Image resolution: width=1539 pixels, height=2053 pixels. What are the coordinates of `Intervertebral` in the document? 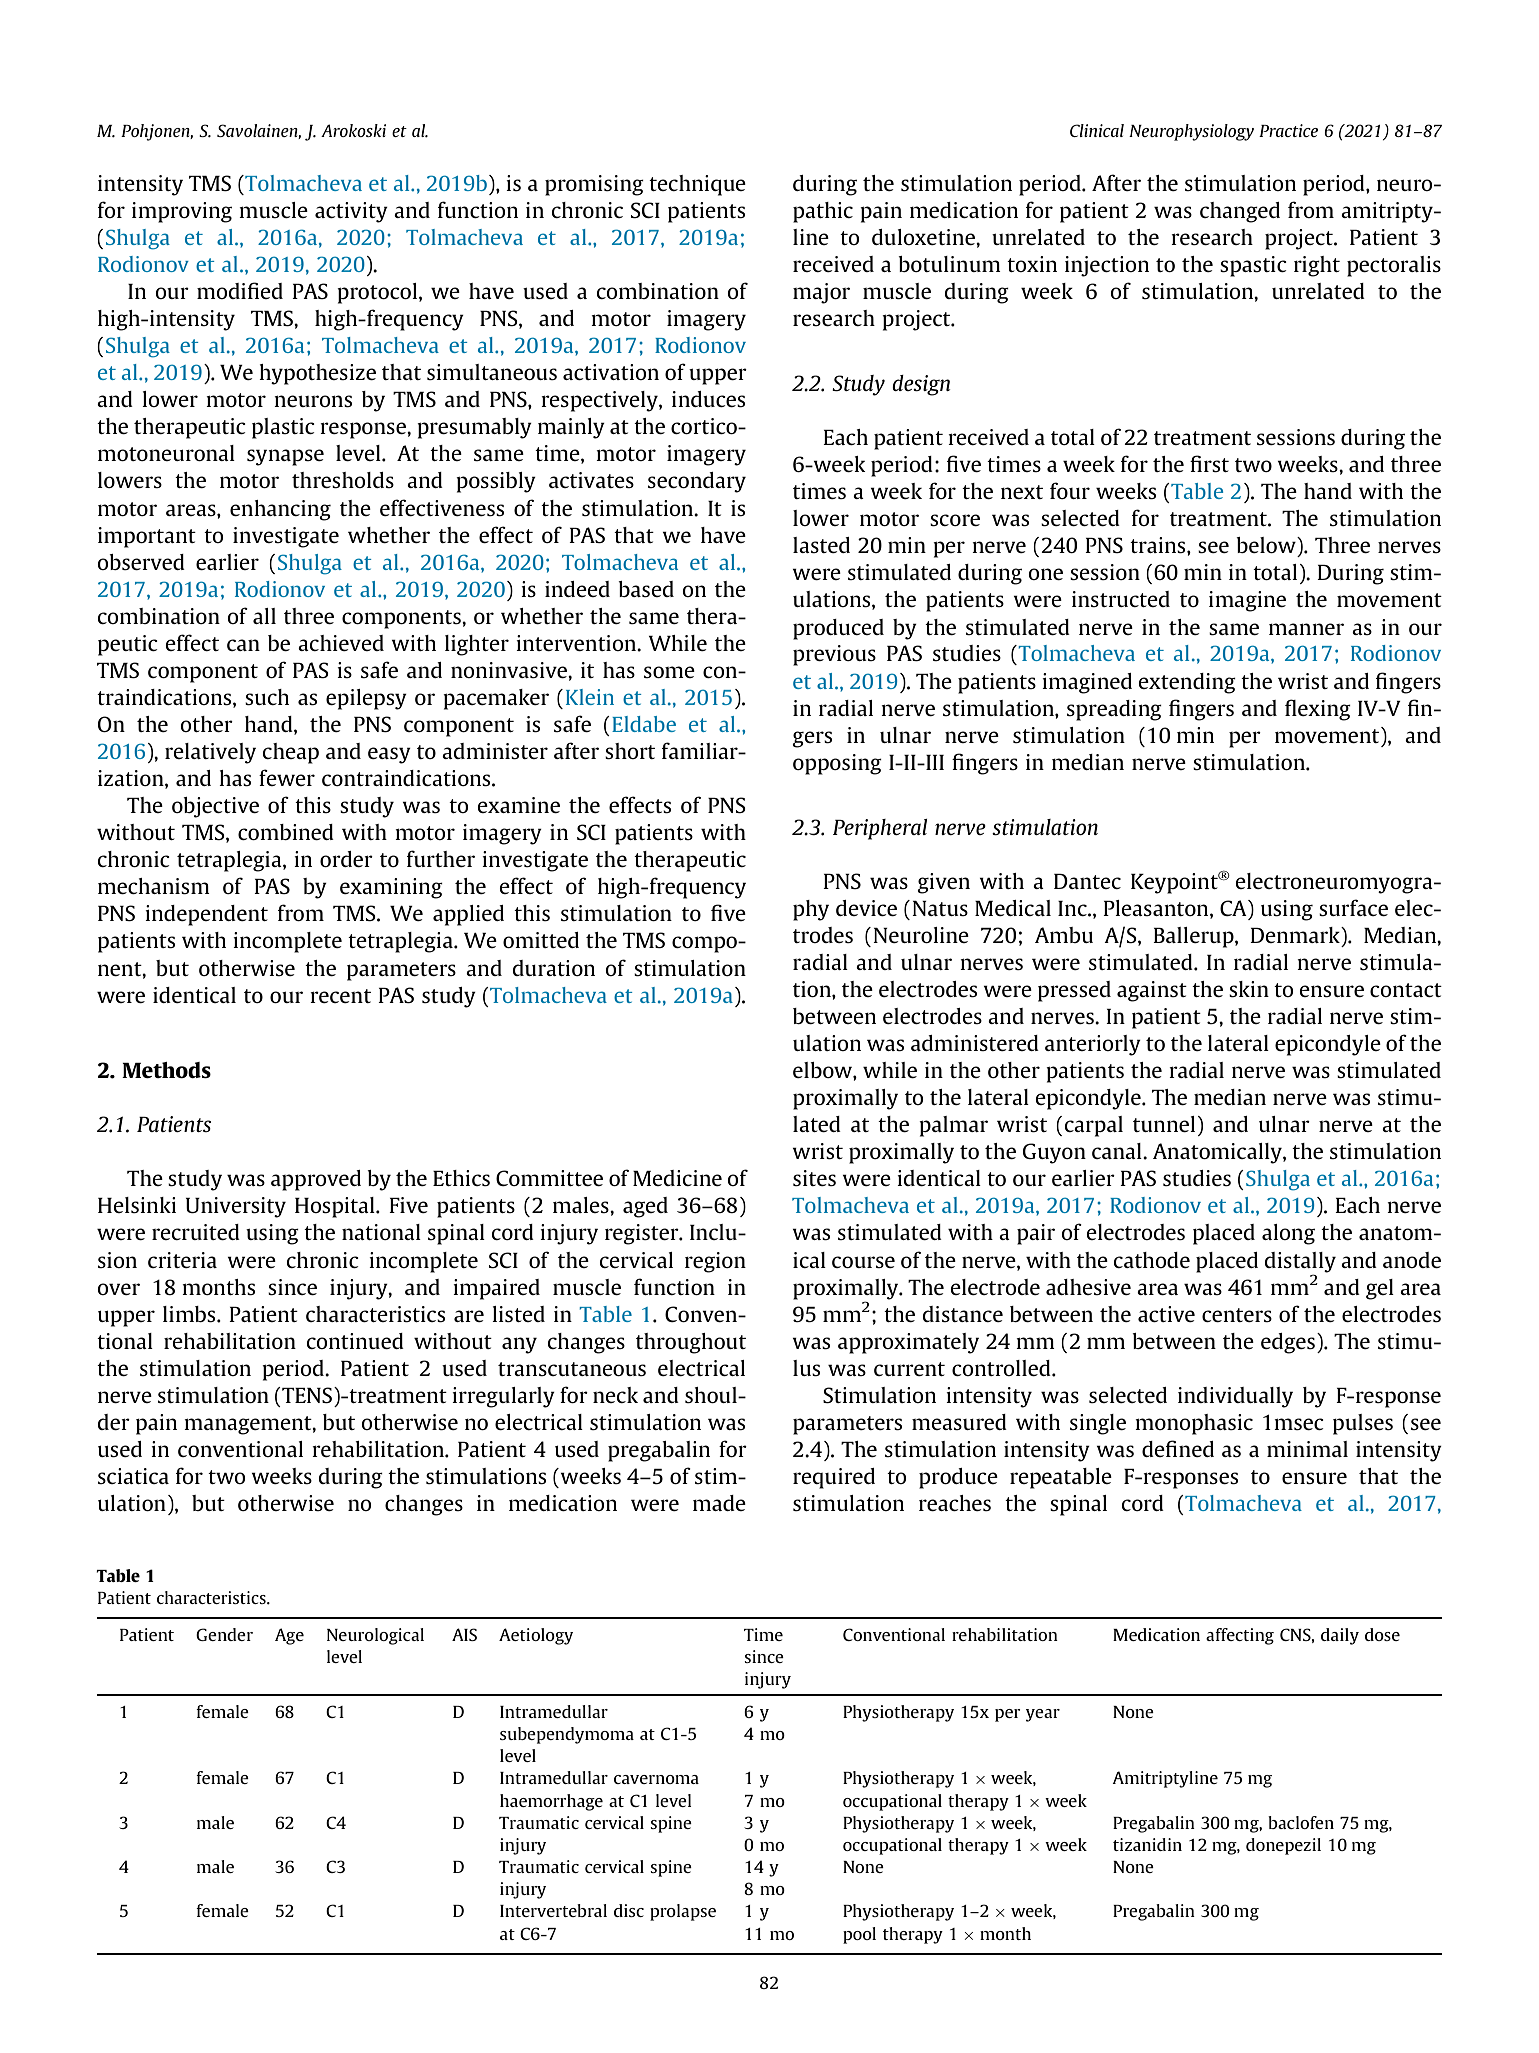 It's located at (553, 1910).
